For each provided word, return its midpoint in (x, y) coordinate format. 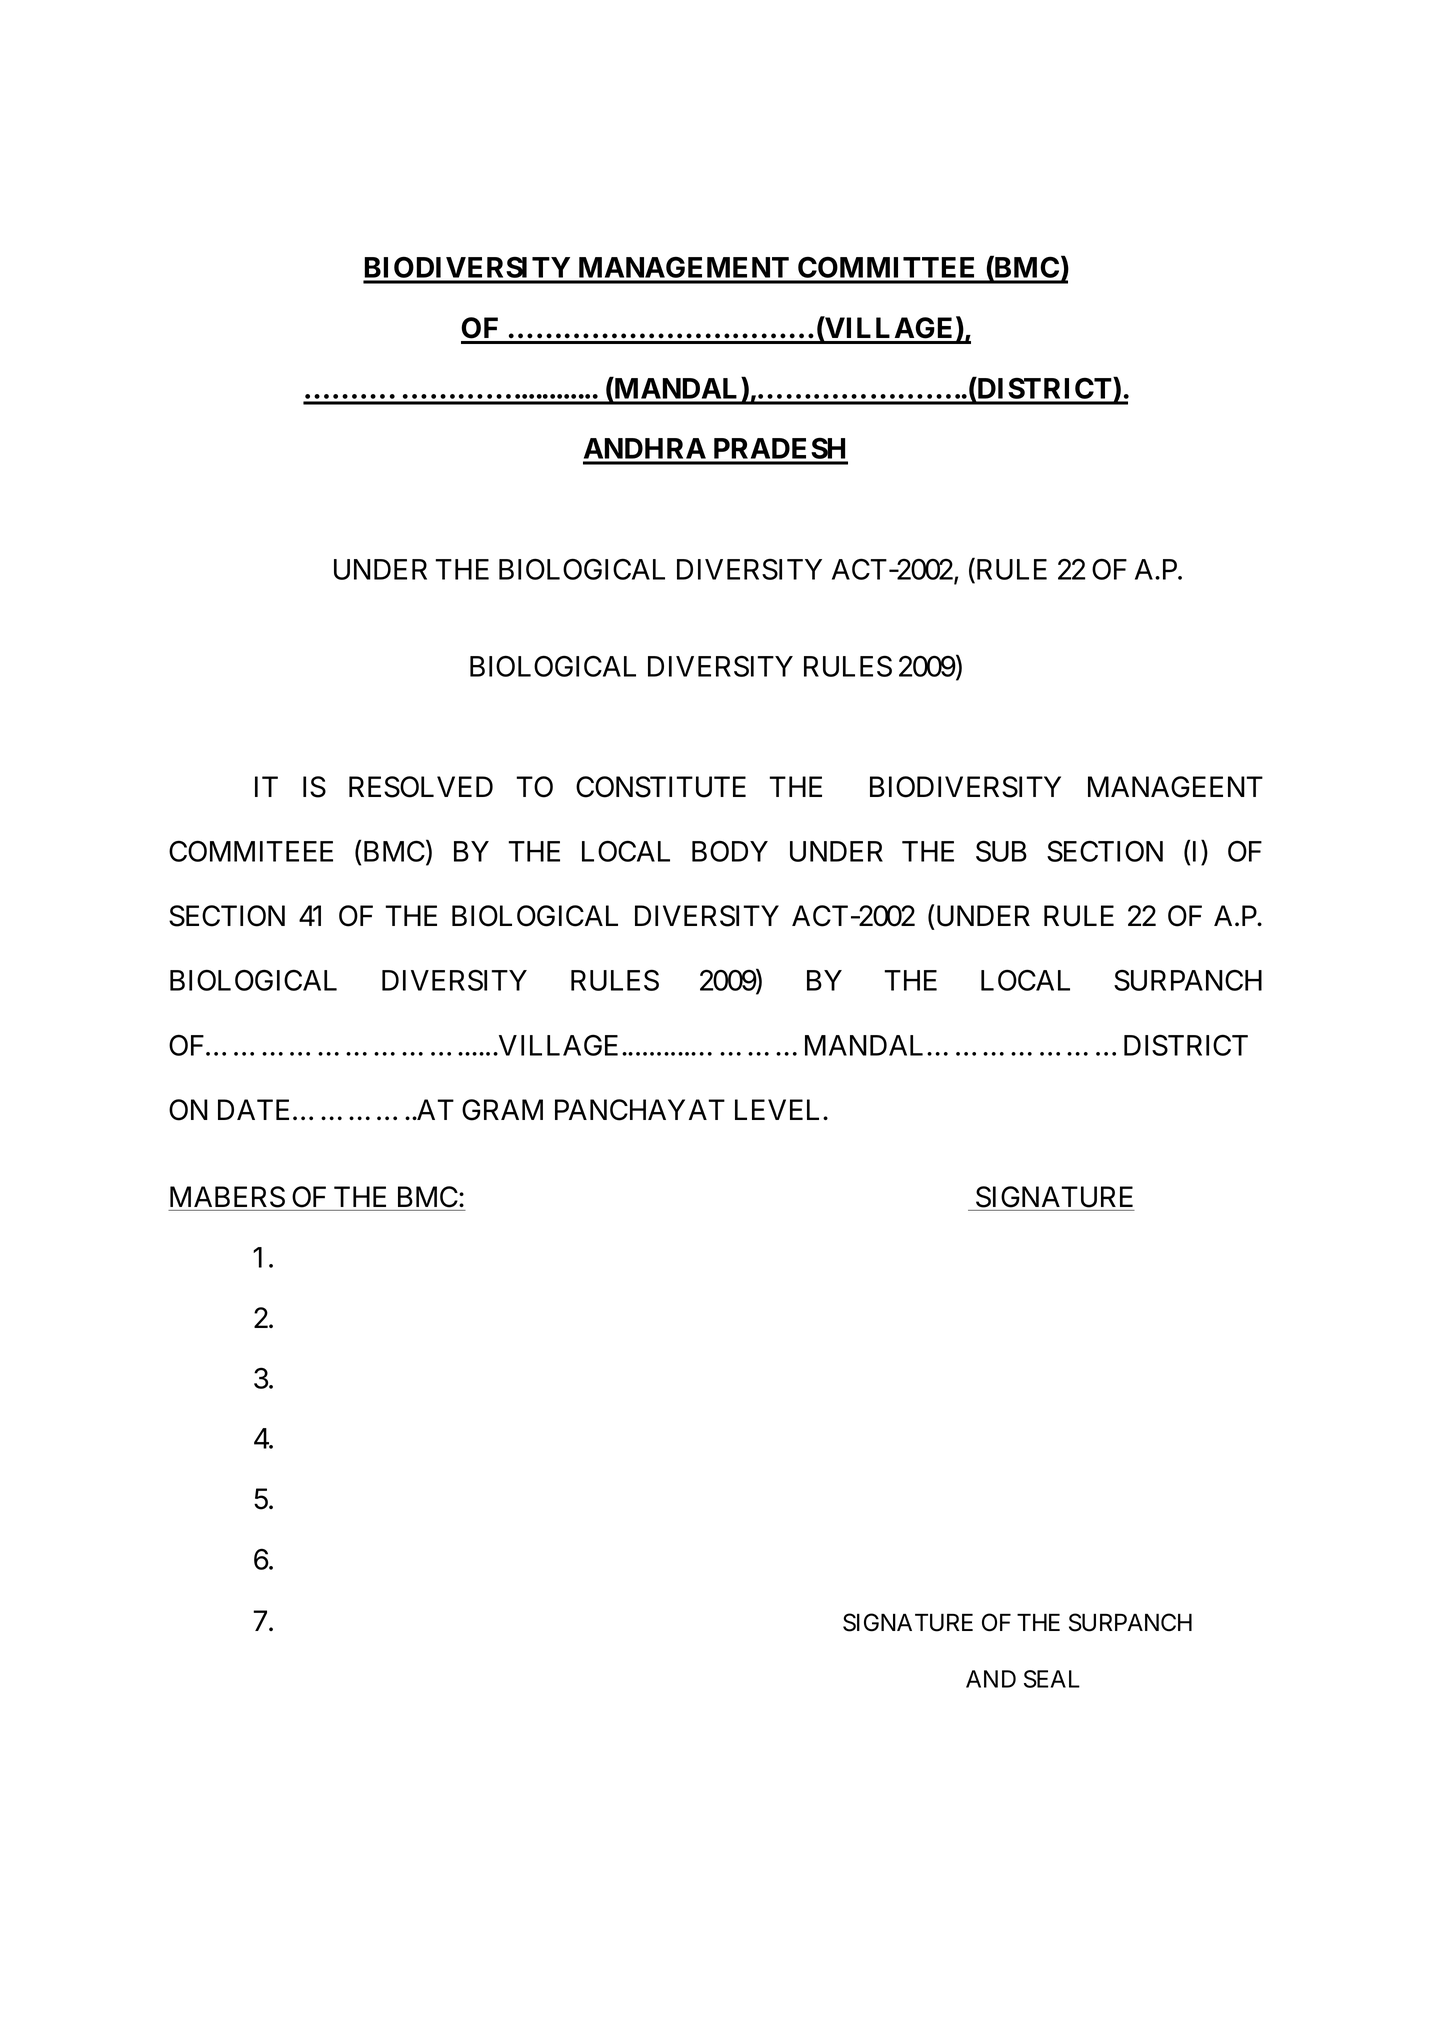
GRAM (502, 1110)
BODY (730, 851)
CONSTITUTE (661, 787)
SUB (1001, 851)
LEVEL (779, 1109)
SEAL (1052, 1679)
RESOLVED (421, 787)
